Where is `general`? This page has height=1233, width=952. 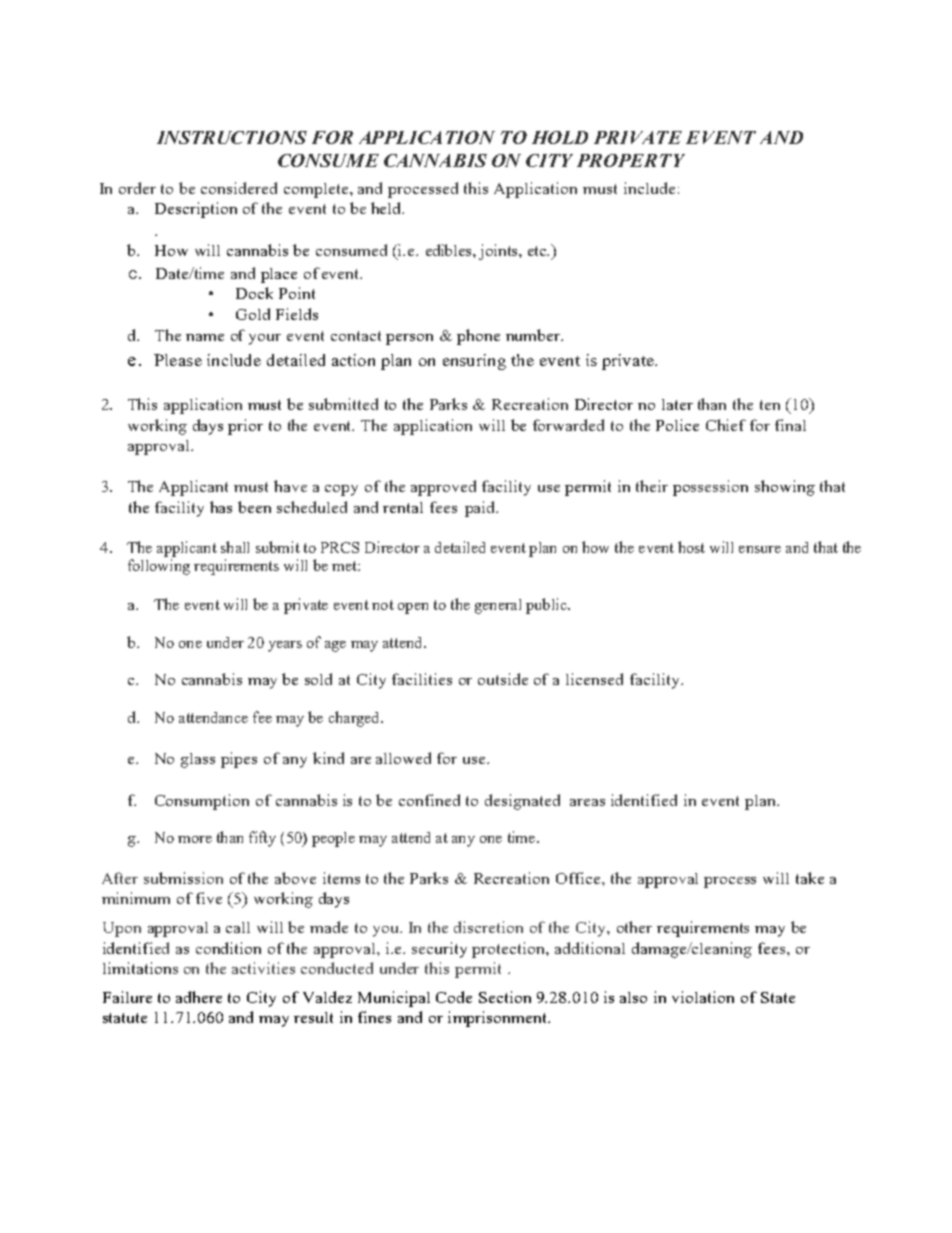
general is located at coordinates (498, 606).
